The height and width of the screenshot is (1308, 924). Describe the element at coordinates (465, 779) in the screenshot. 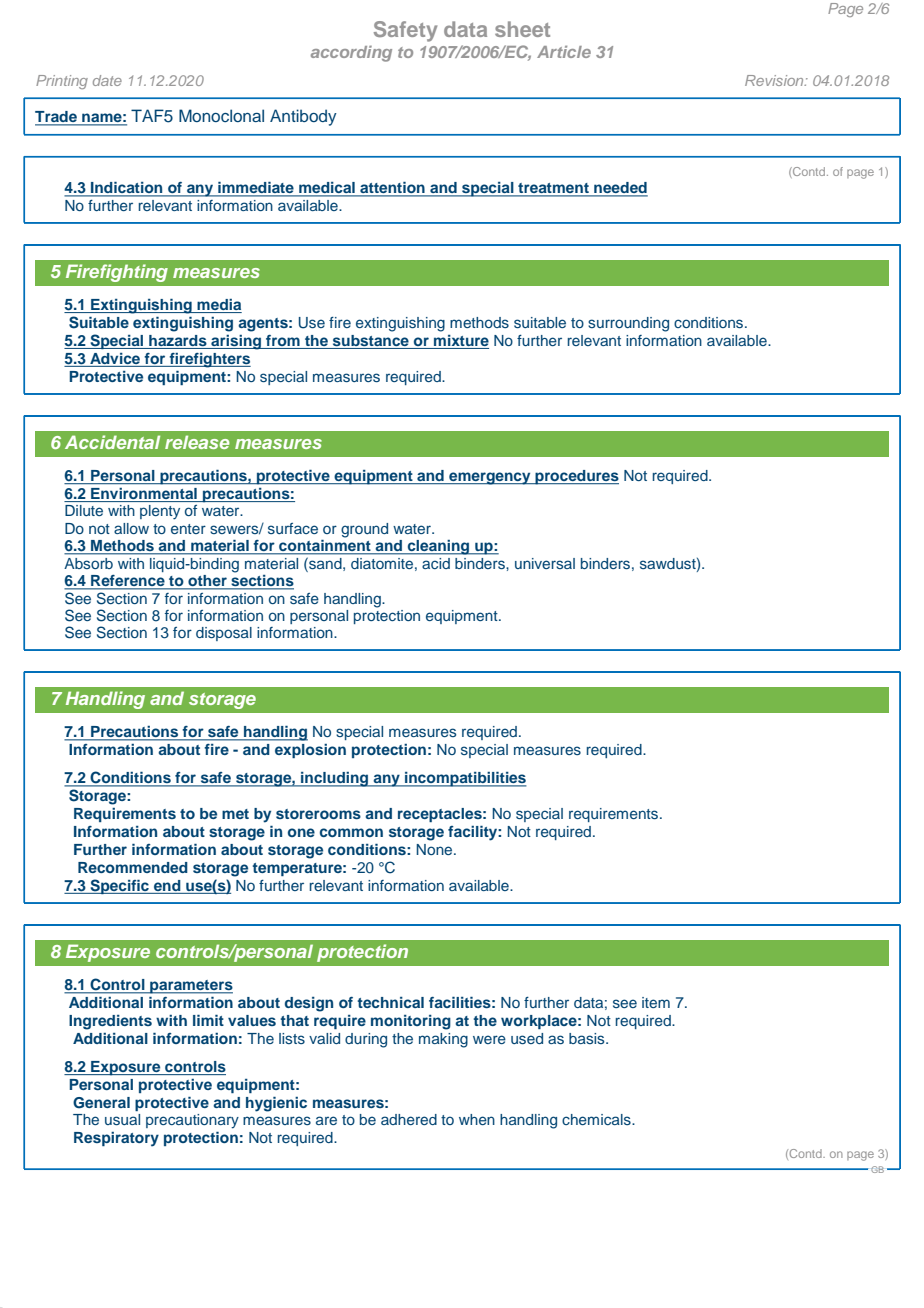

I see `incompatibilities` at that location.
